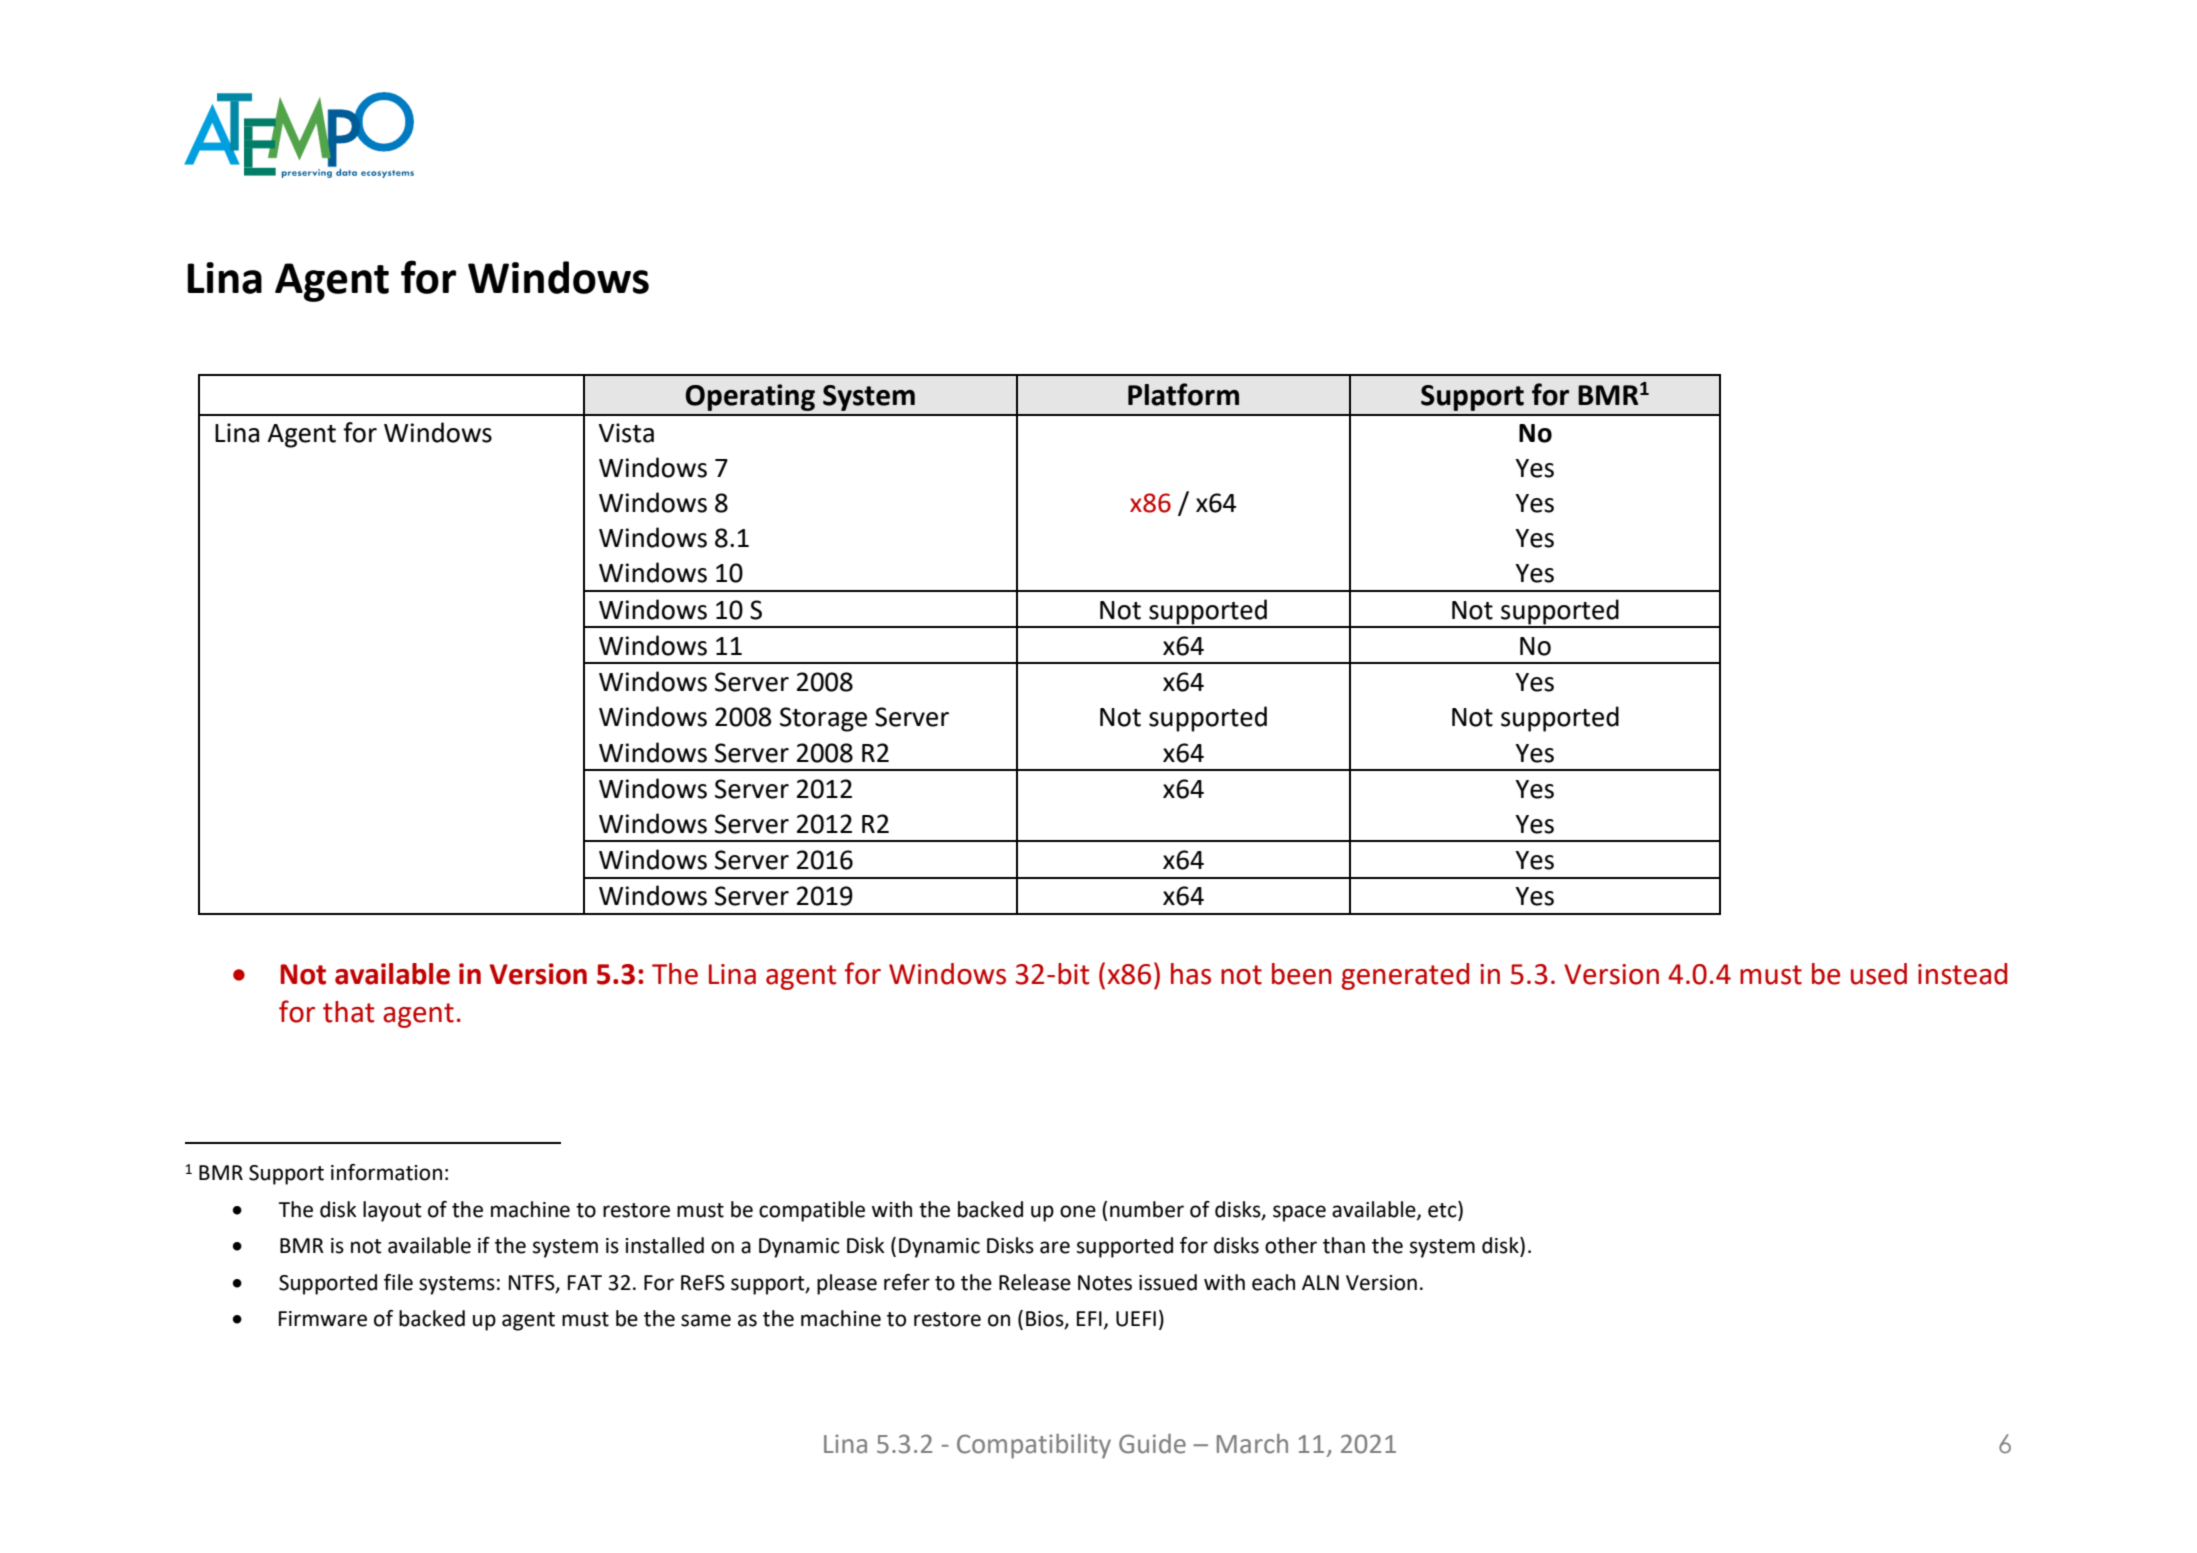 The width and height of the screenshot is (2197, 1553). Describe the element at coordinates (706, 1320) in the screenshot. I see `same` at that location.
